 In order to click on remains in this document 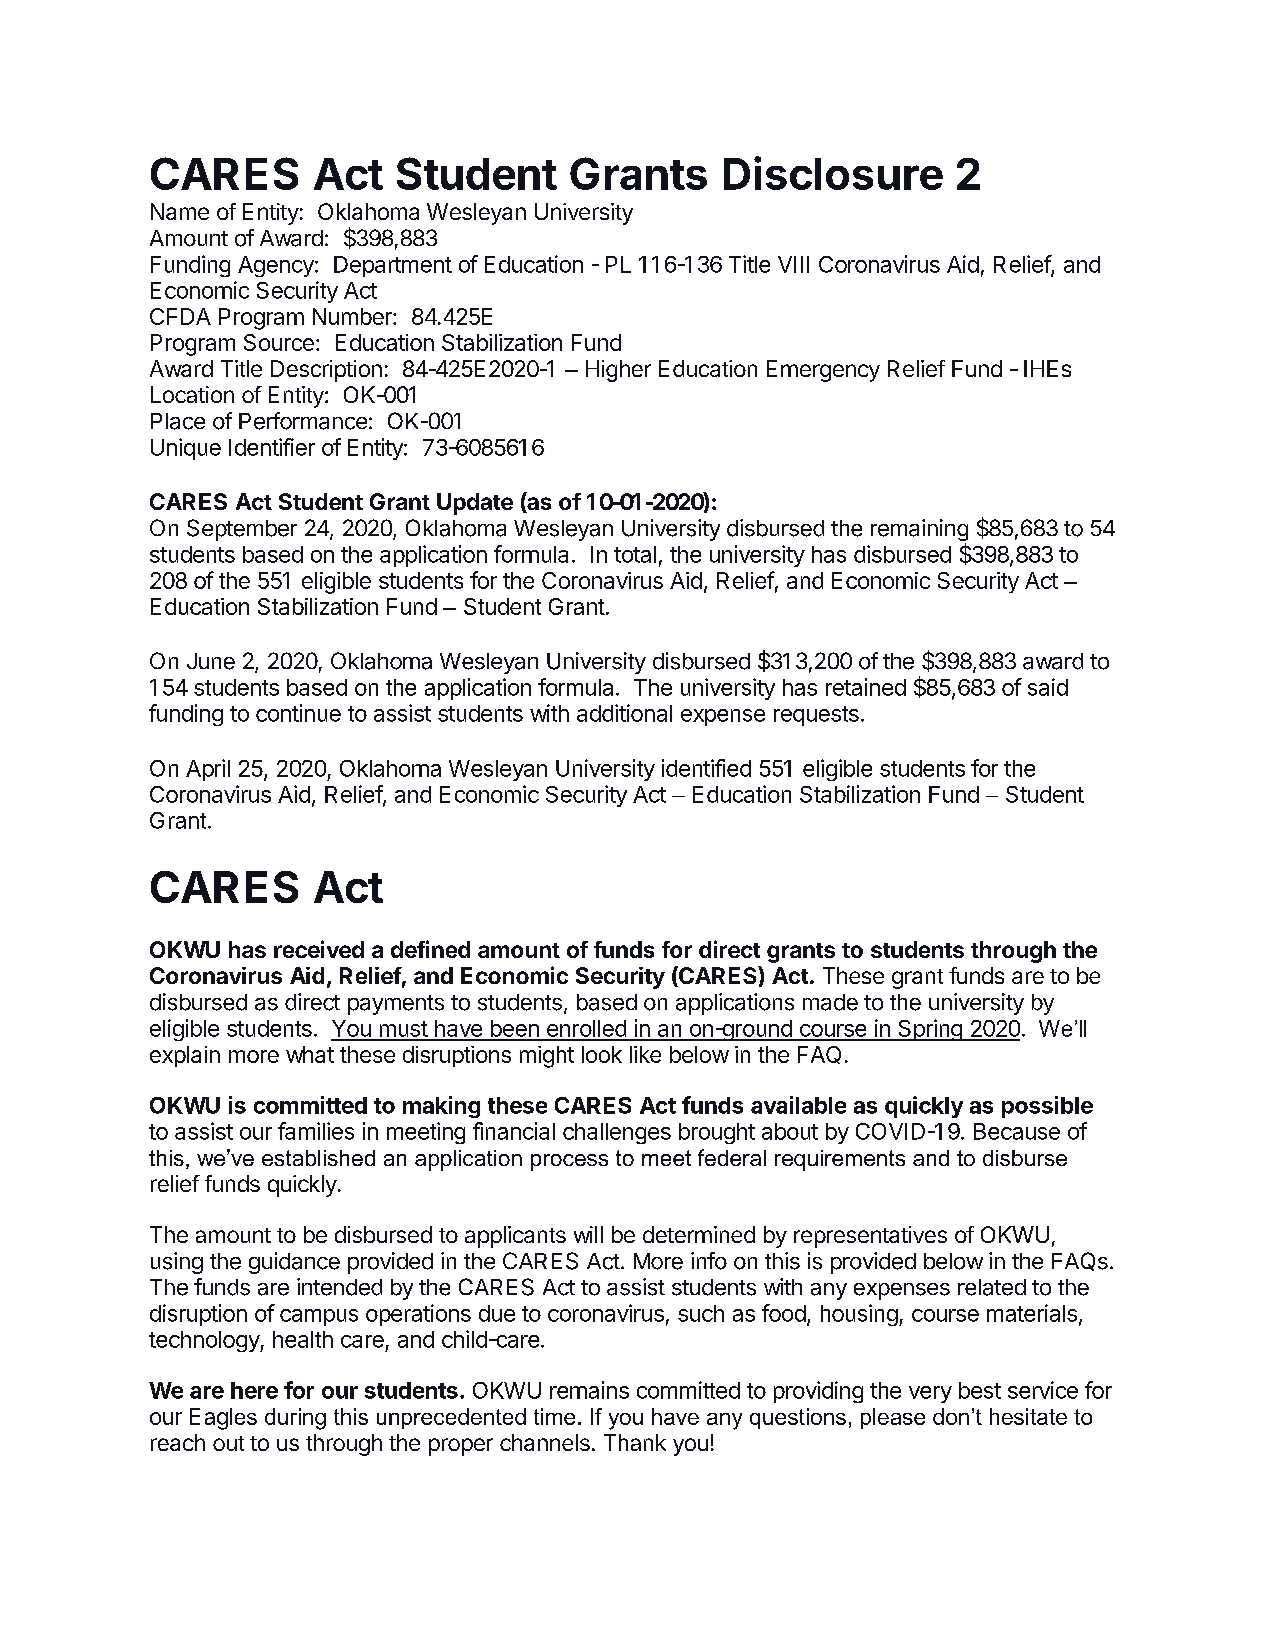, I will do `click(589, 1390)`.
